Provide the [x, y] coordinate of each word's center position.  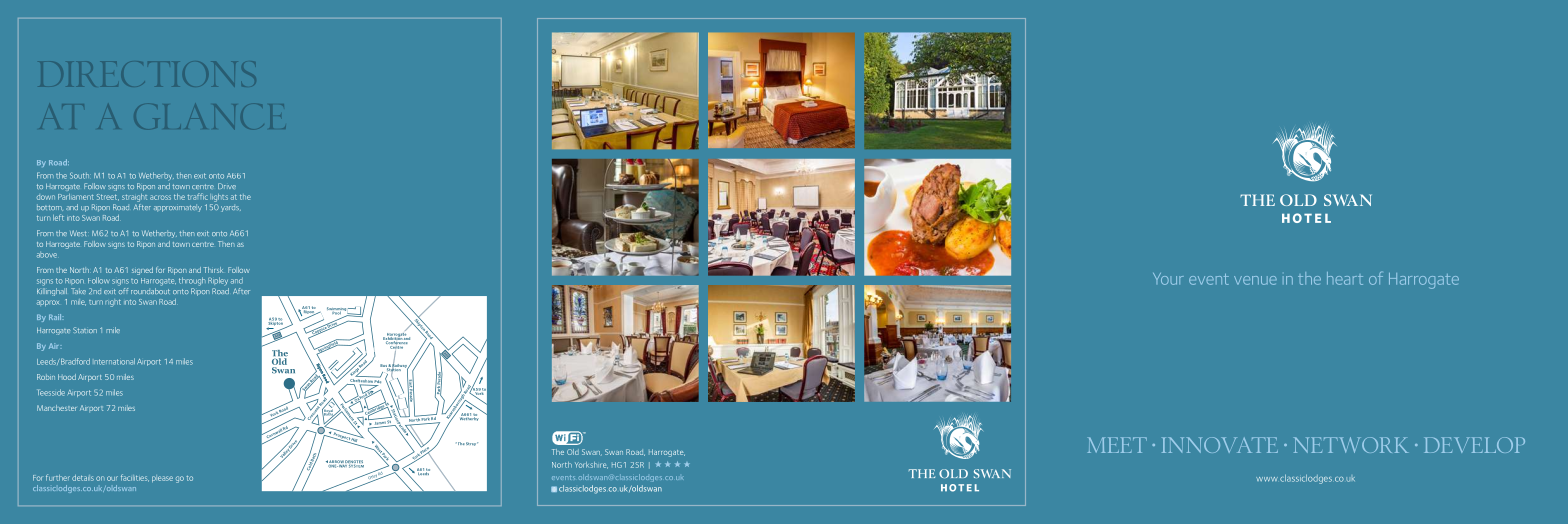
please [162, 478]
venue [1255, 280]
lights [219, 198]
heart [1345, 278]
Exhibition [393, 338]
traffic [197, 196]
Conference [396, 343]
